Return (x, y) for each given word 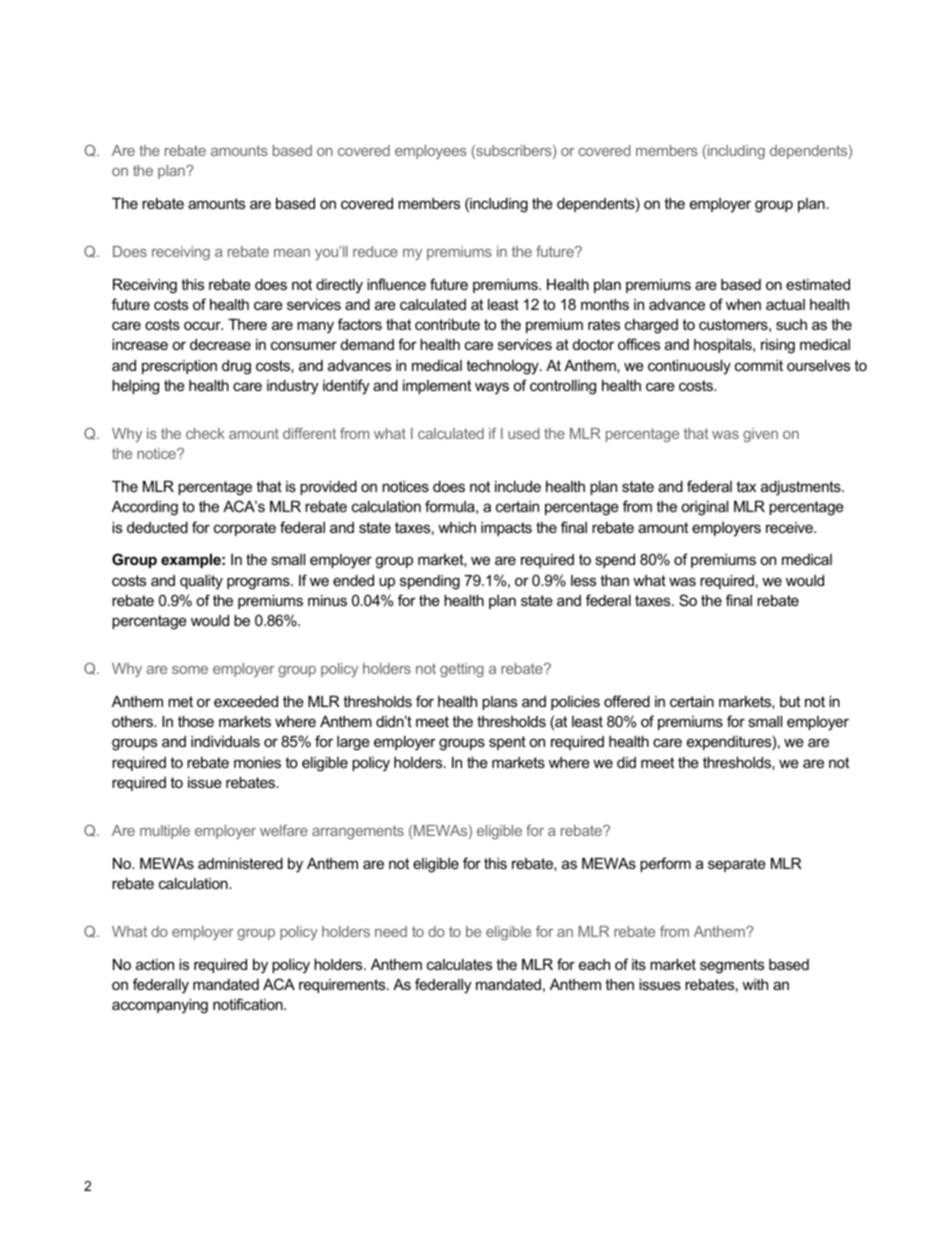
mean (292, 253)
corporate (245, 529)
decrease (220, 344)
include (518, 486)
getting (462, 670)
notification (249, 1004)
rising (778, 346)
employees (431, 152)
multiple (165, 832)
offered (627, 701)
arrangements (358, 832)
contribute (447, 324)
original (704, 508)
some (190, 670)
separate (737, 865)
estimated (818, 284)
